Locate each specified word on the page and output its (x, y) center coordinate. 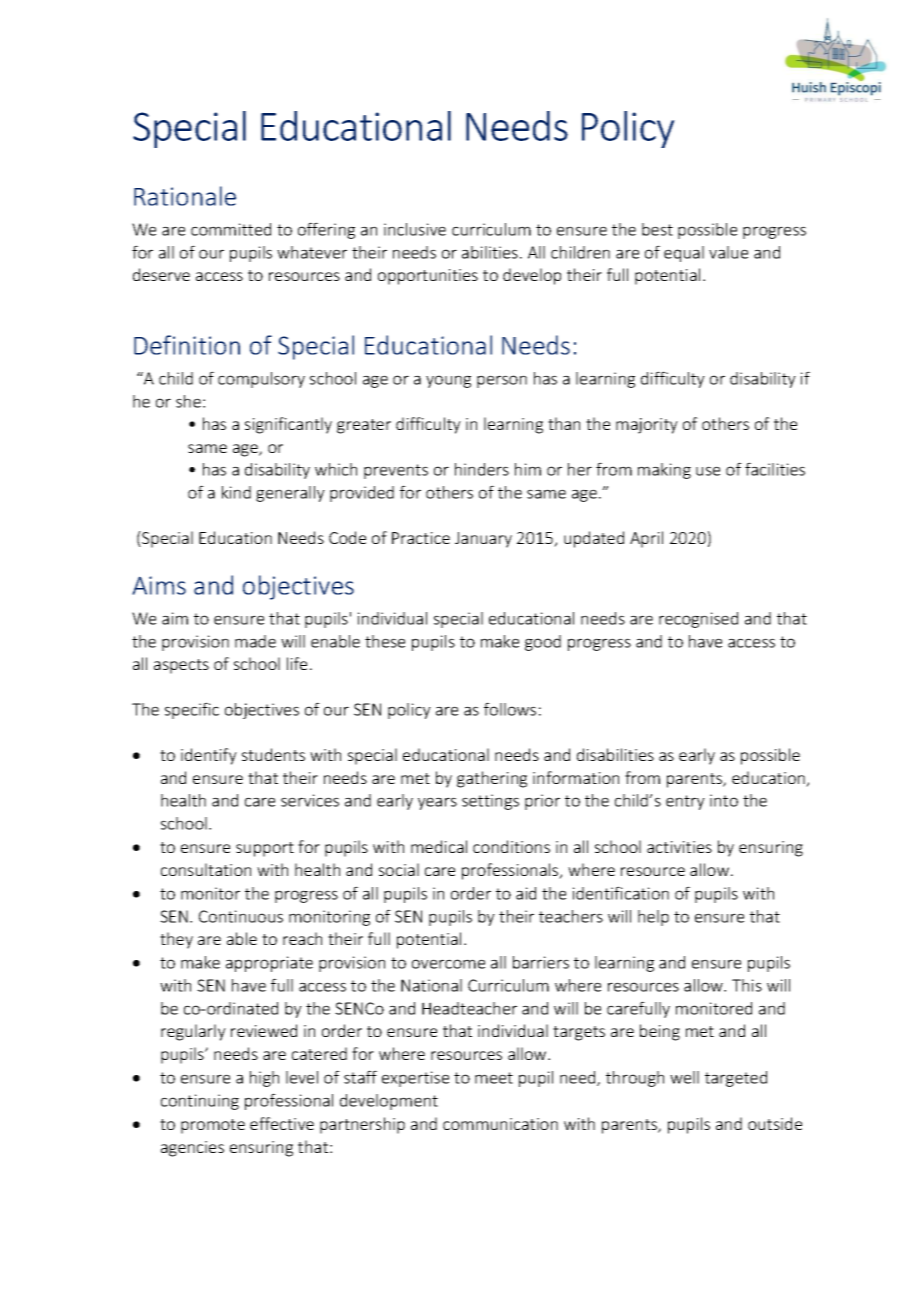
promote (213, 1126)
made (255, 641)
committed (231, 229)
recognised (698, 620)
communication (500, 1124)
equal (684, 254)
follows (510, 709)
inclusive (415, 229)
